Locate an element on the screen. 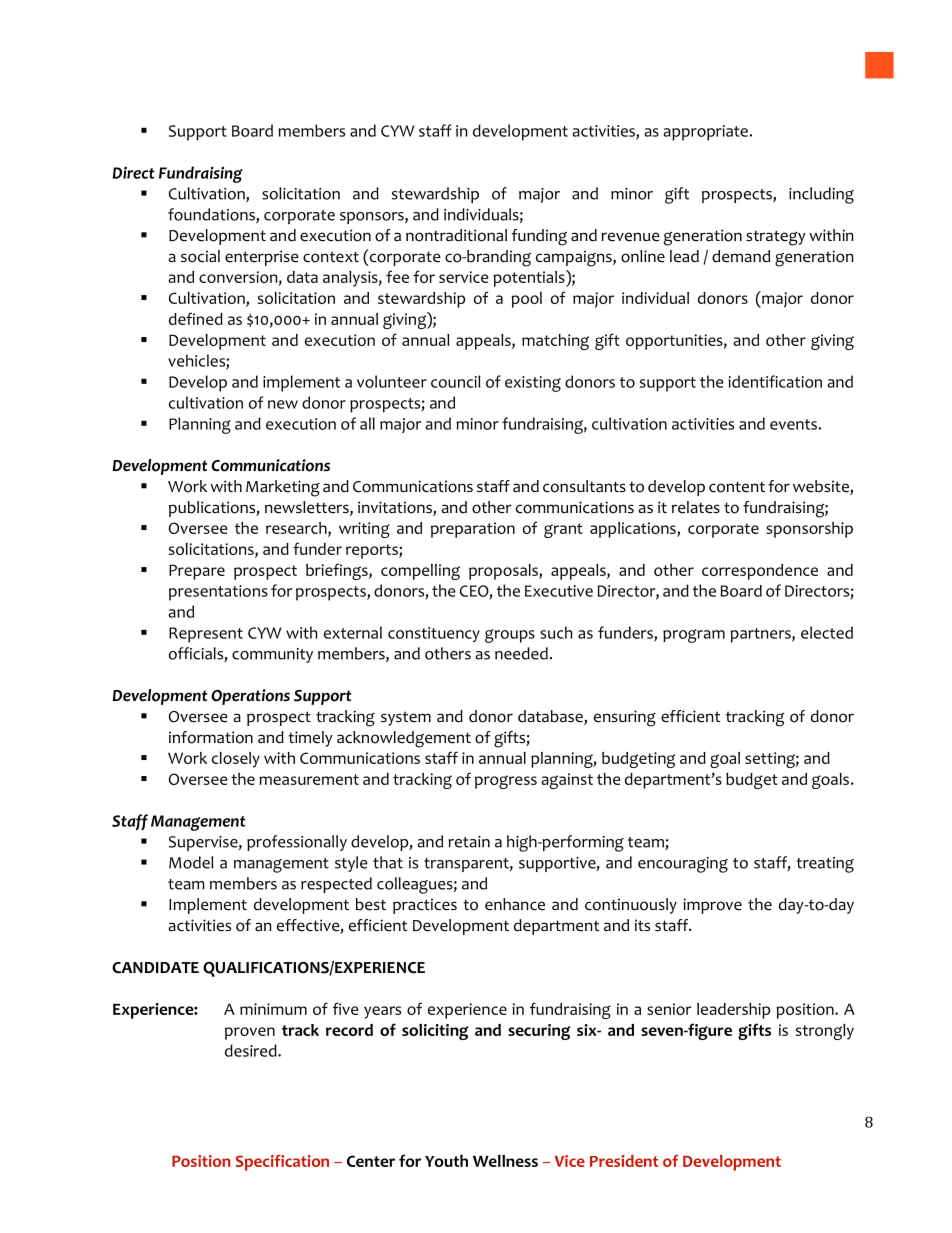  President is located at coordinates (624, 1161).
